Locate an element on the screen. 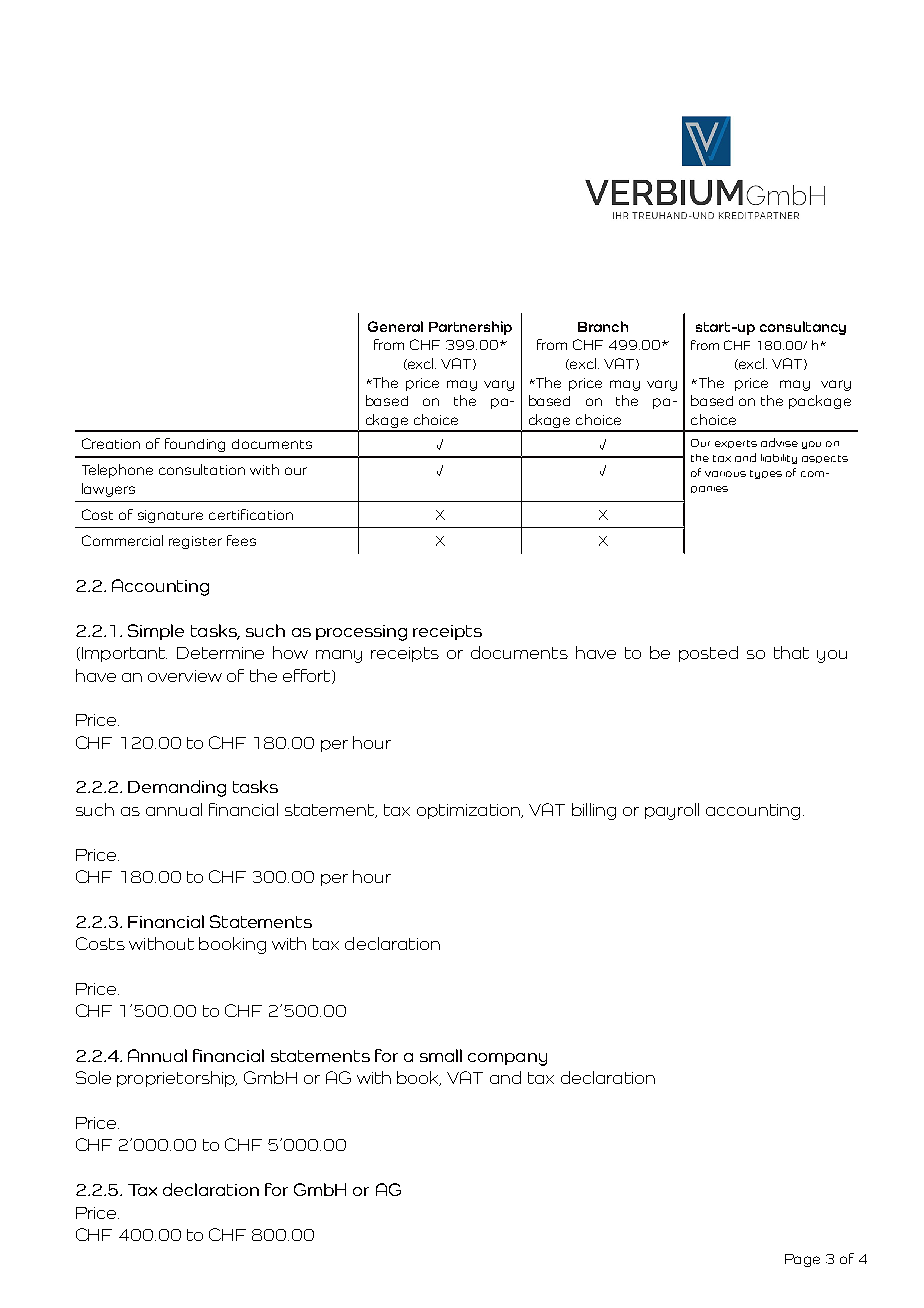 The image size is (924, 1308). company is located at coordinates (507, 1059).
